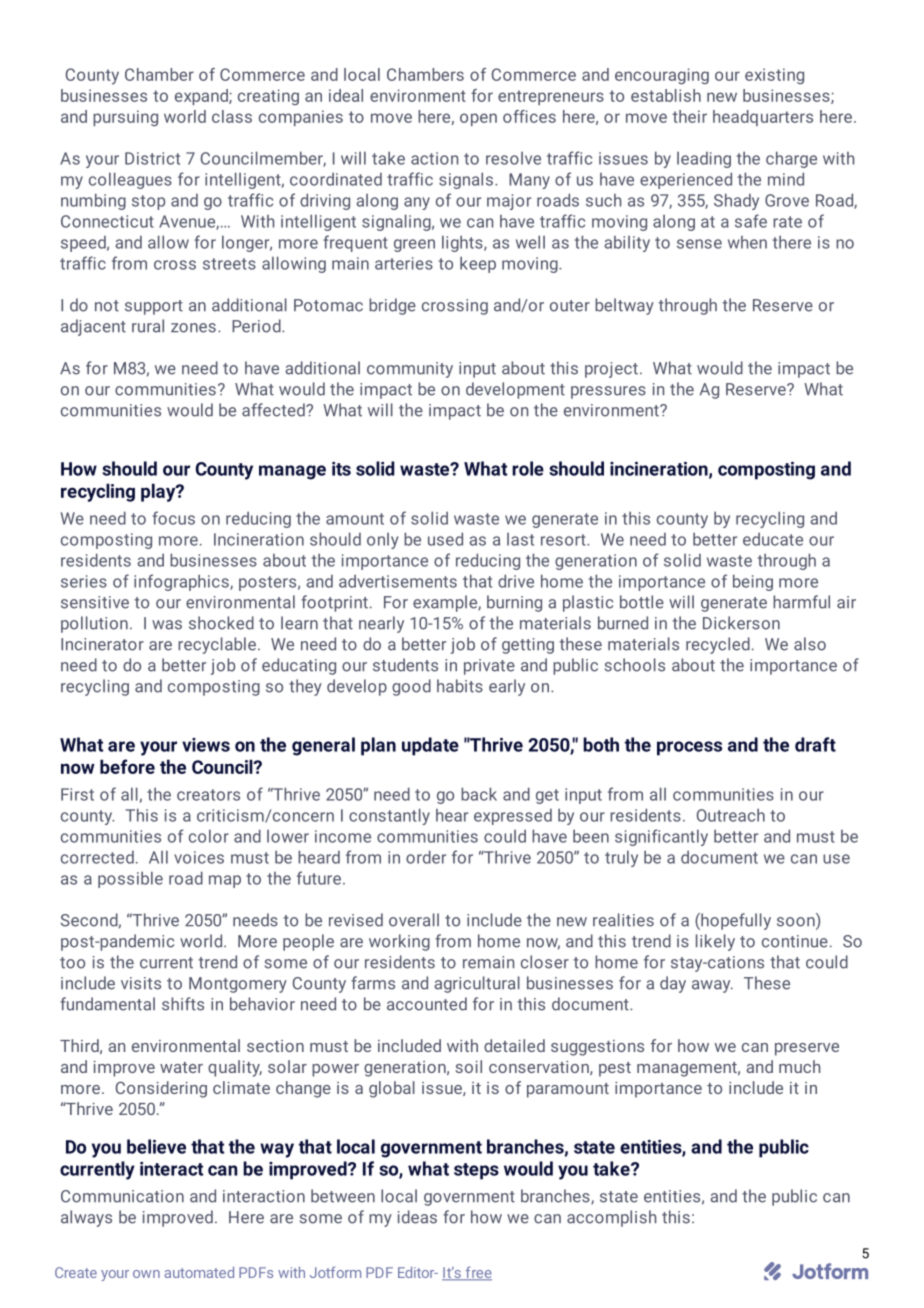 The width and height of the screenshot is (924, 1308). I want to click on accomplish, so click(611, 1218).
